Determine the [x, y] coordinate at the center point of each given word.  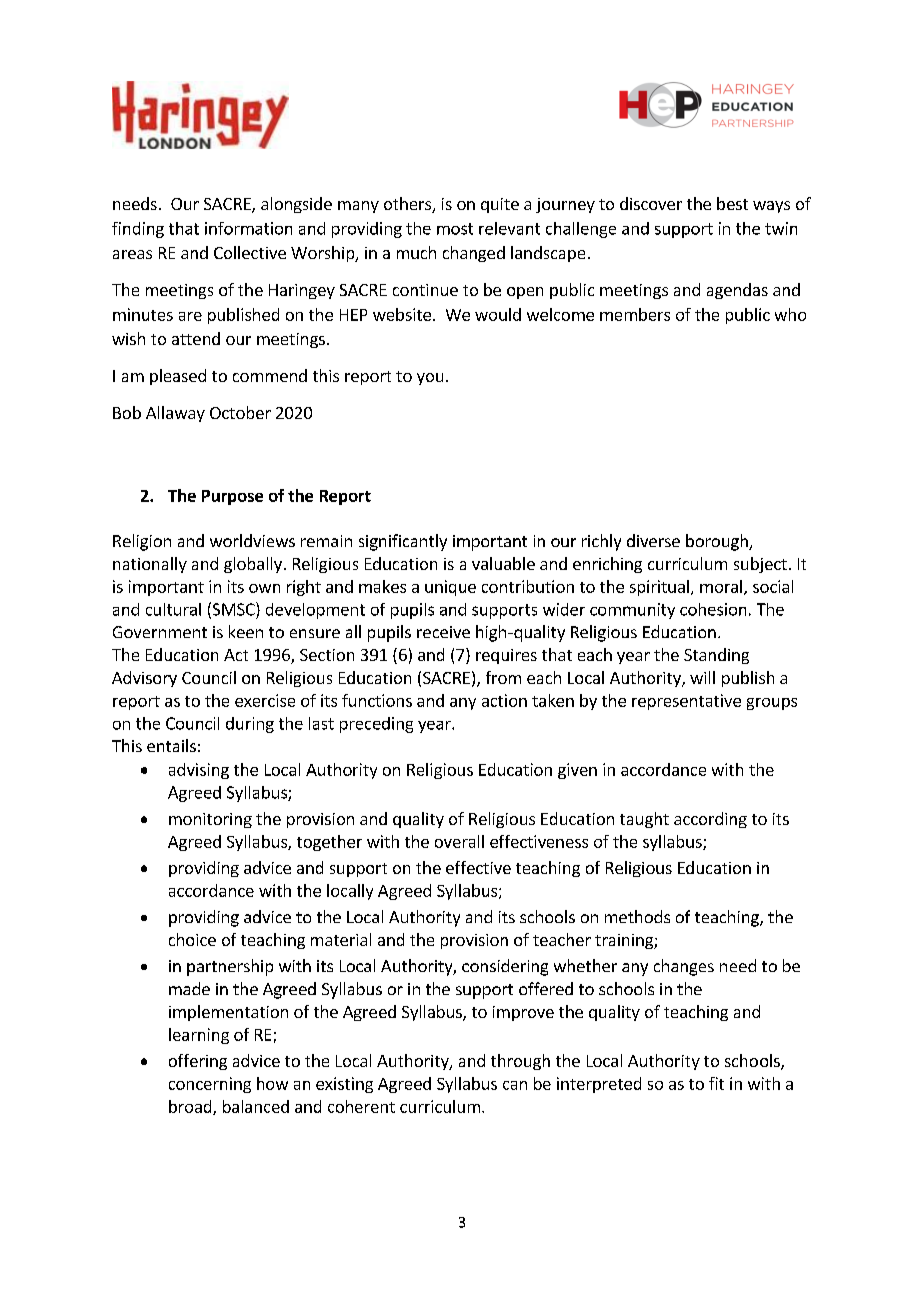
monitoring [210, 820]
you [430, 379]
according [710, 820]
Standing [716, 656]
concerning [210, 1085]
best [732, 203]
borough [718, 542]
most [455, 229]
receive [443, 632]
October [240, 412]
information [248, 228]
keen [246, 631]
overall [459, 841]
